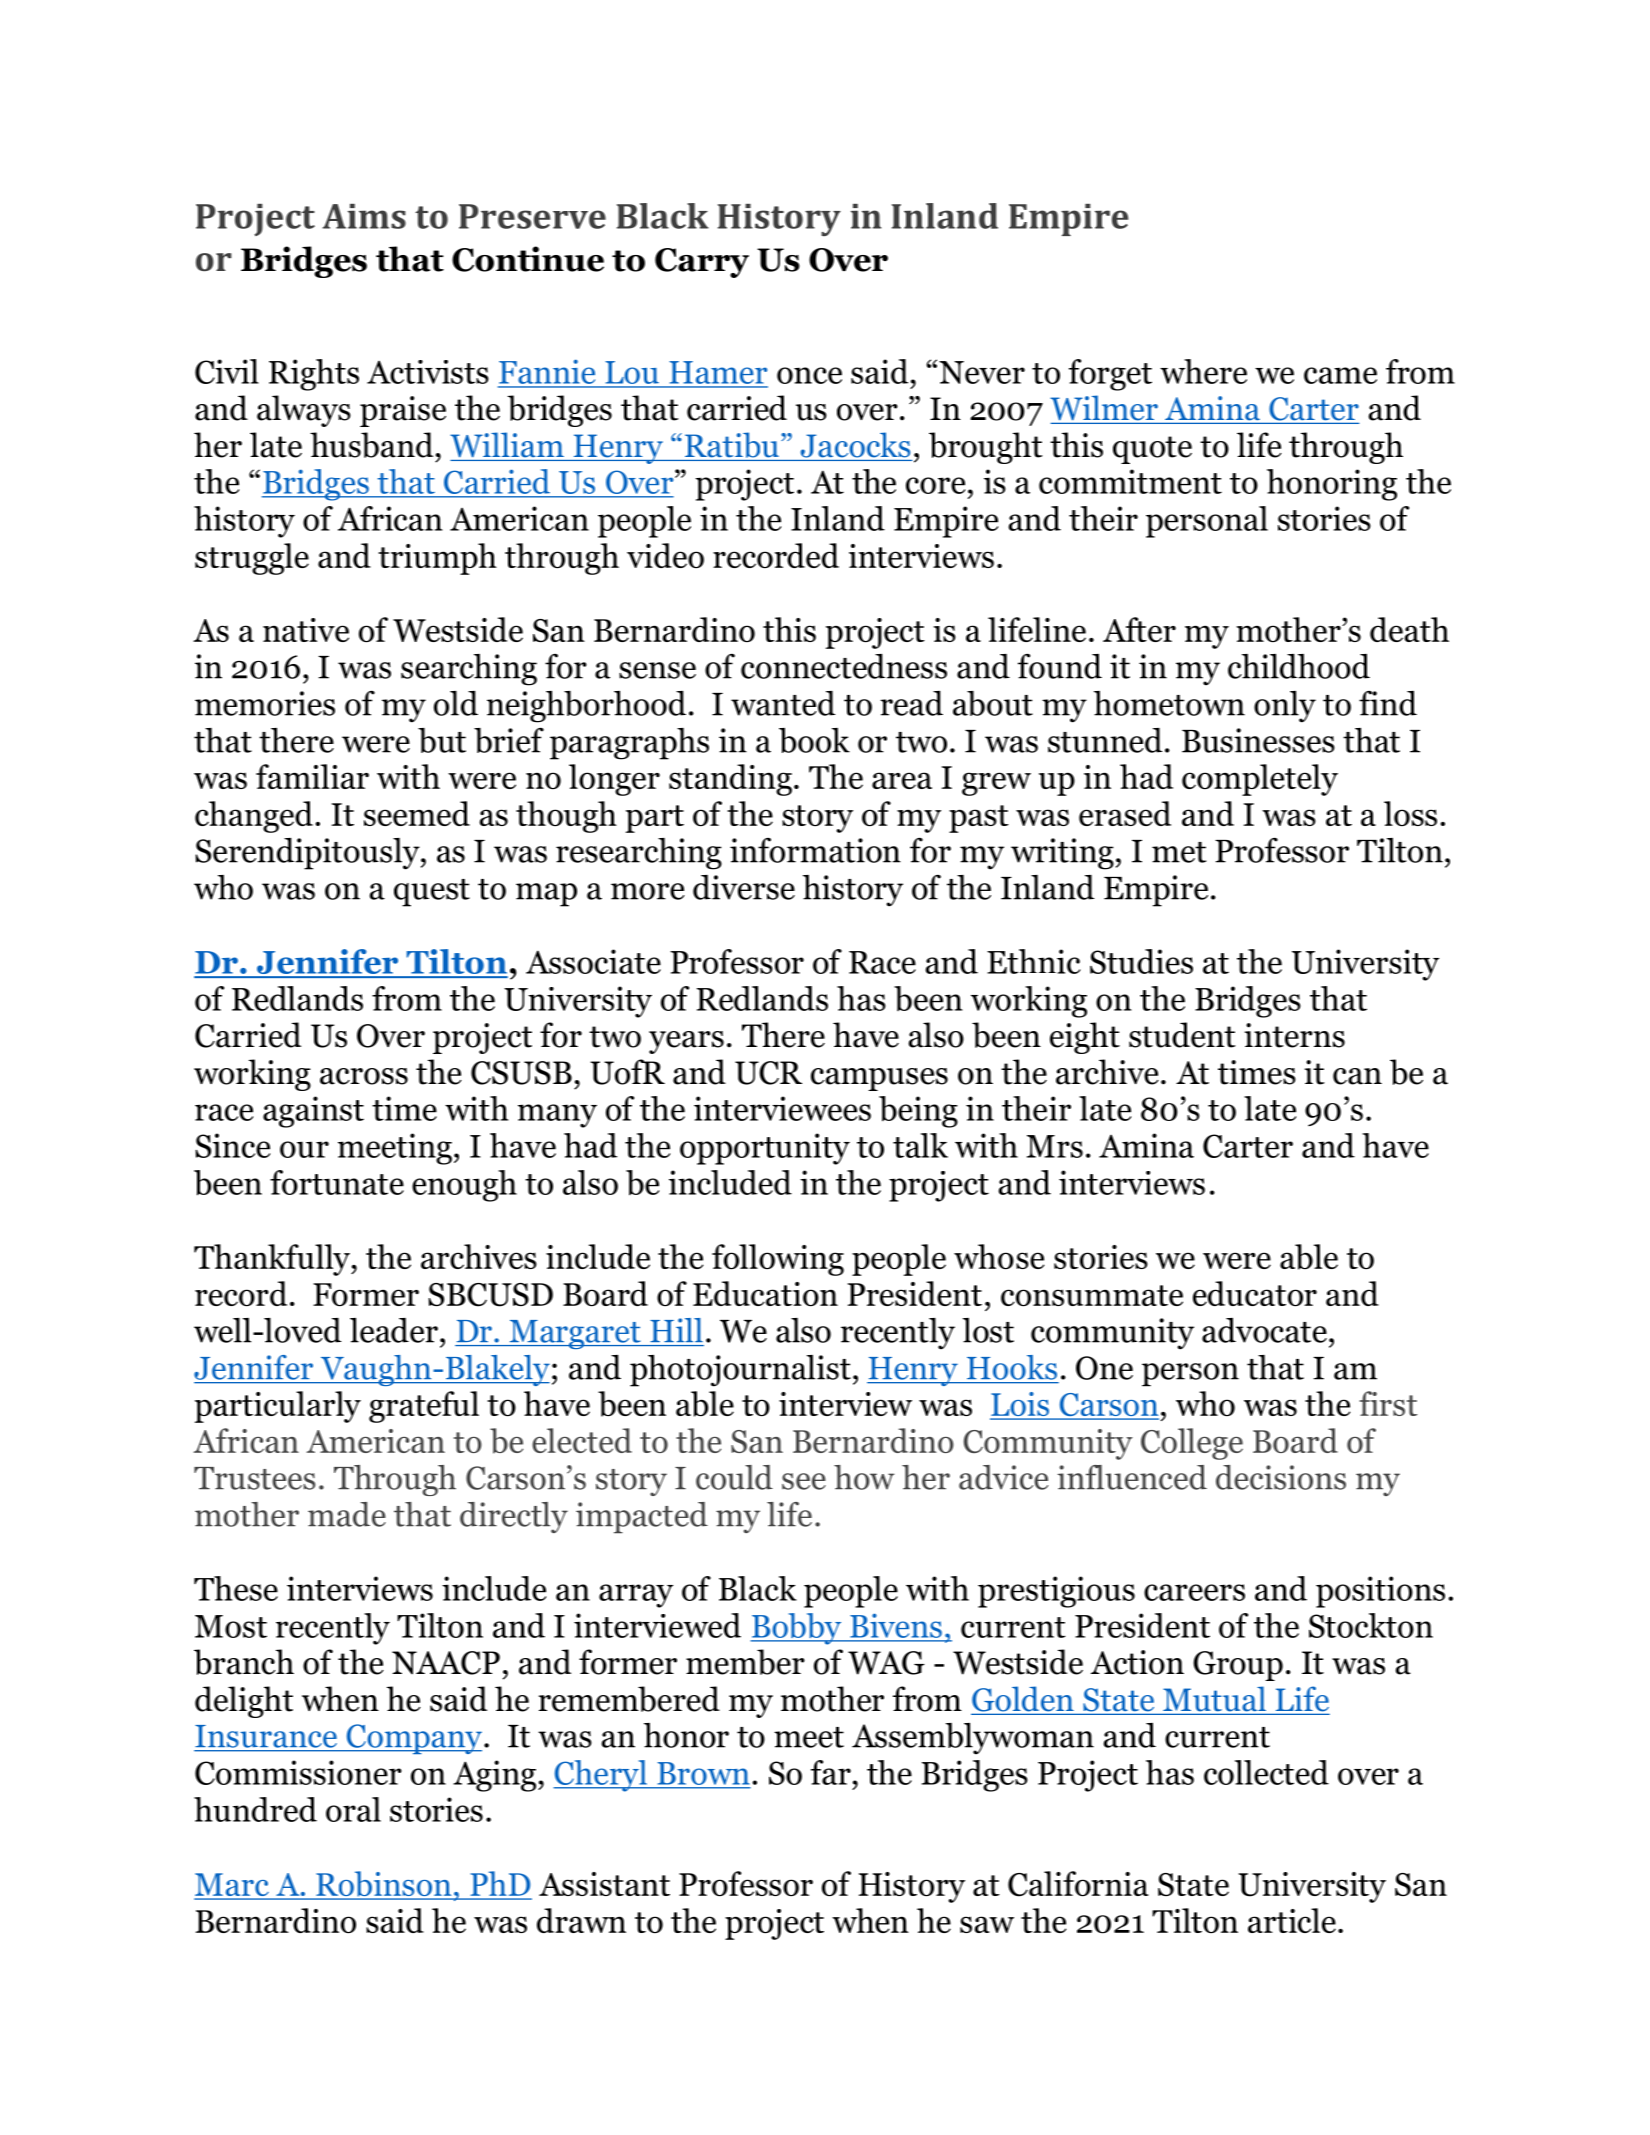  I want to click on Aims, so click(364, 216).
